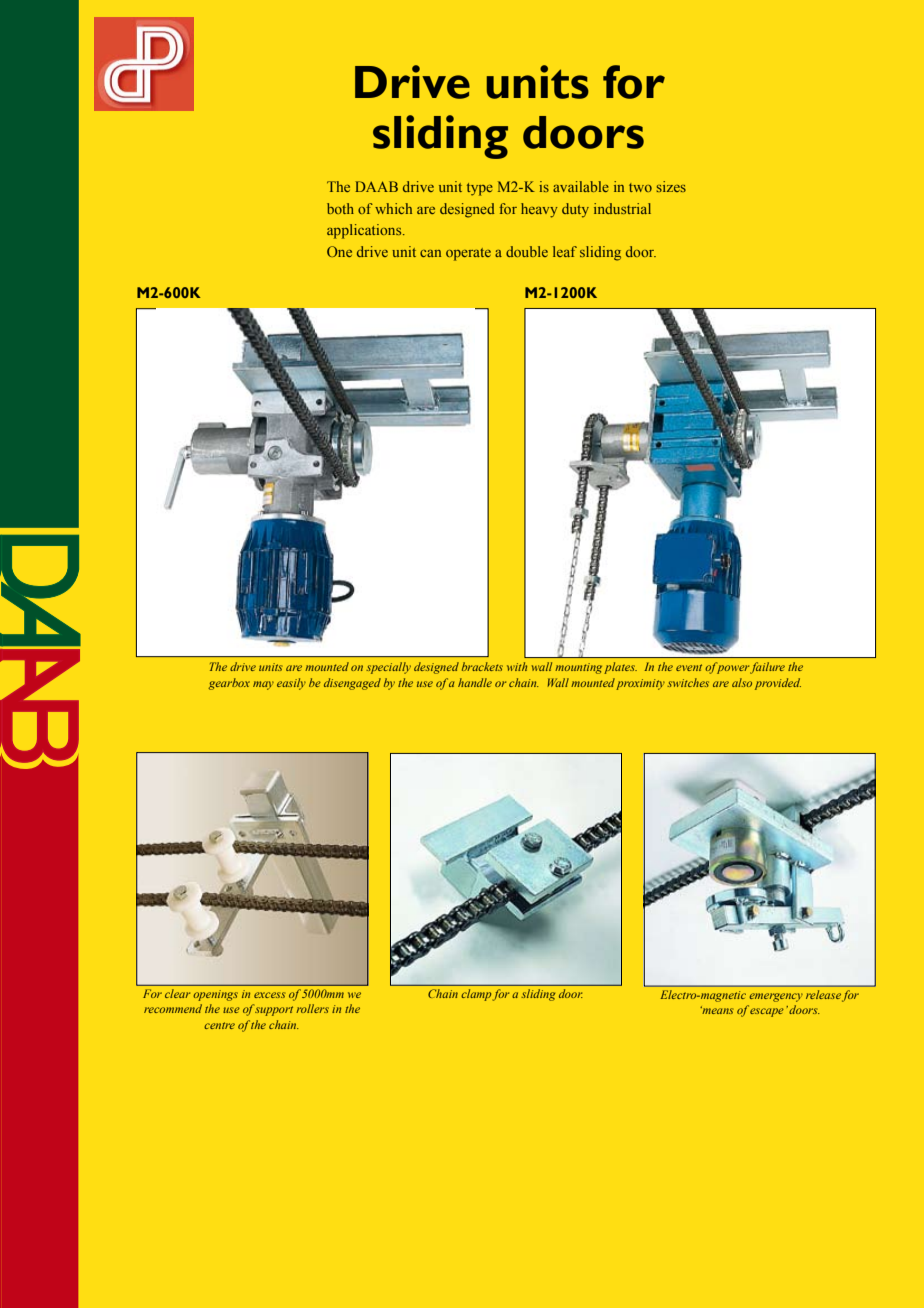  What do you see at coordinates (517, 666) in the document?
I see `with` at bounding box center [517, 666].
